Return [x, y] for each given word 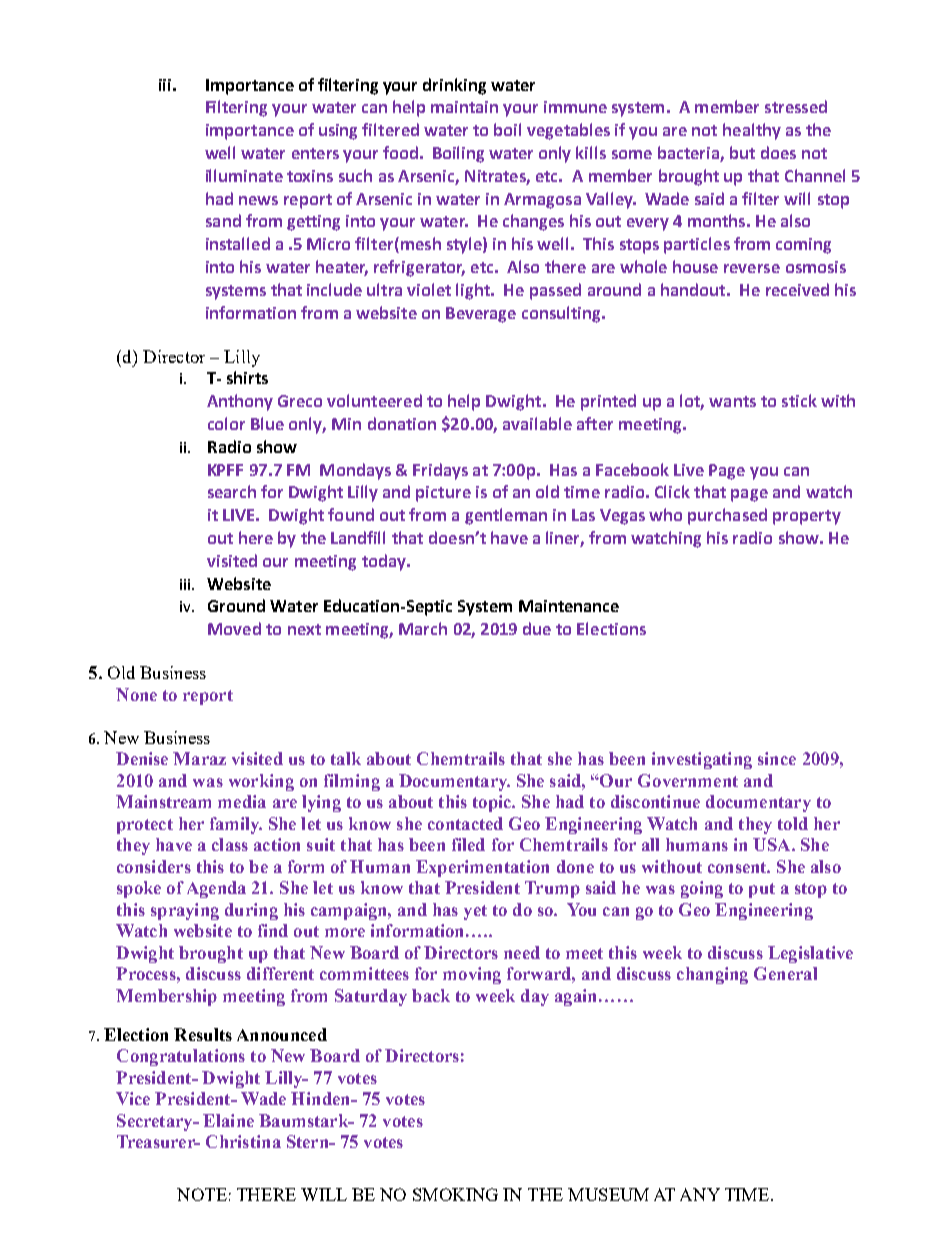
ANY [700, 1194]
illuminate [244, 175]
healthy [752, 131]
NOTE [202, 1194]
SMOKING [455, 1194]
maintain [464, 107]
